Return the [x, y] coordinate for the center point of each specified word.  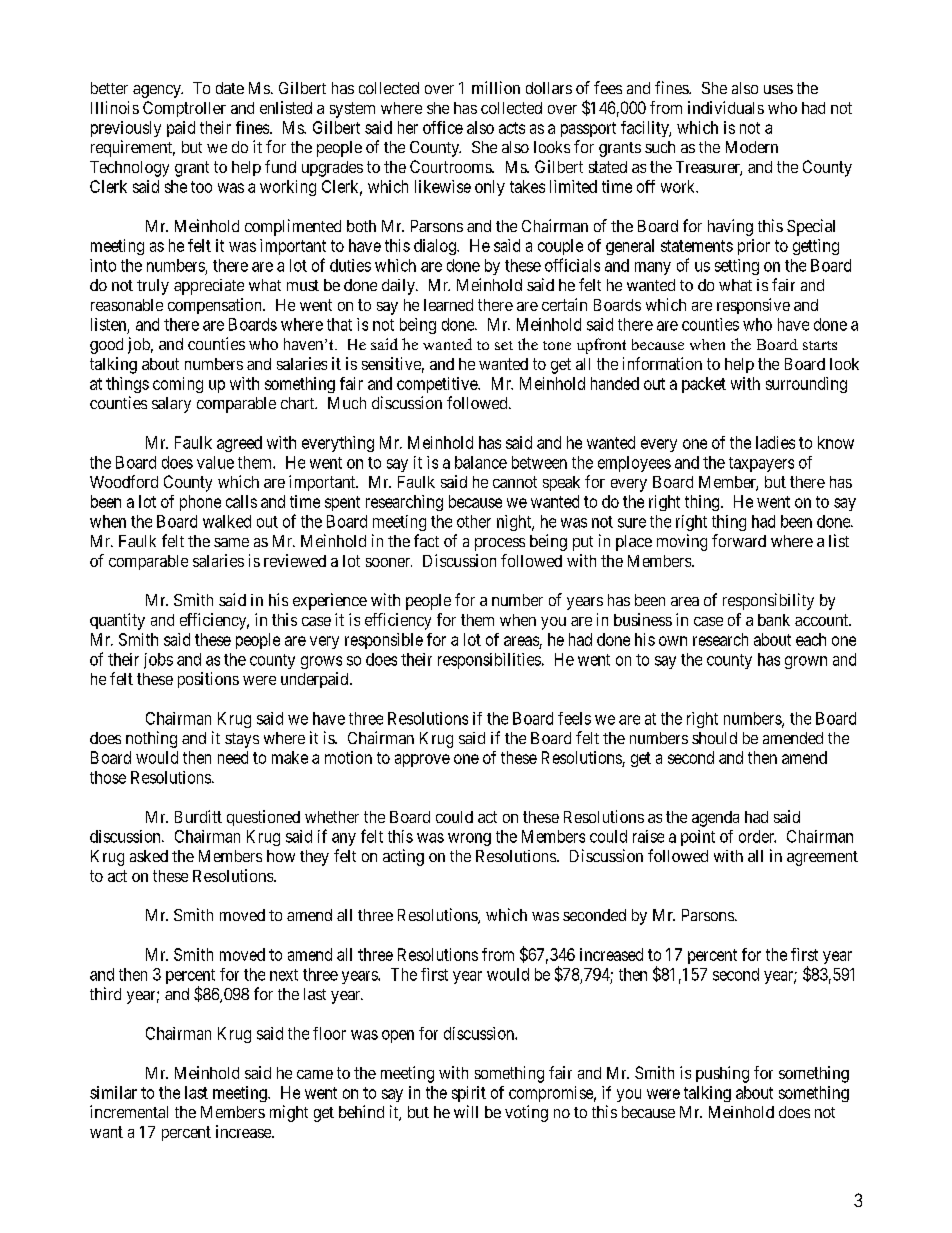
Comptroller [184, 109]
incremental [129, 1111]
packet [704, 385]
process [500, 544]
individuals [726, 107]
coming [178, 385]
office [443, 127]
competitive [438, 385]
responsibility [768, 601]
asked [149, 856]
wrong [469, 839]
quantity [117, 621]
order [757, 836]
